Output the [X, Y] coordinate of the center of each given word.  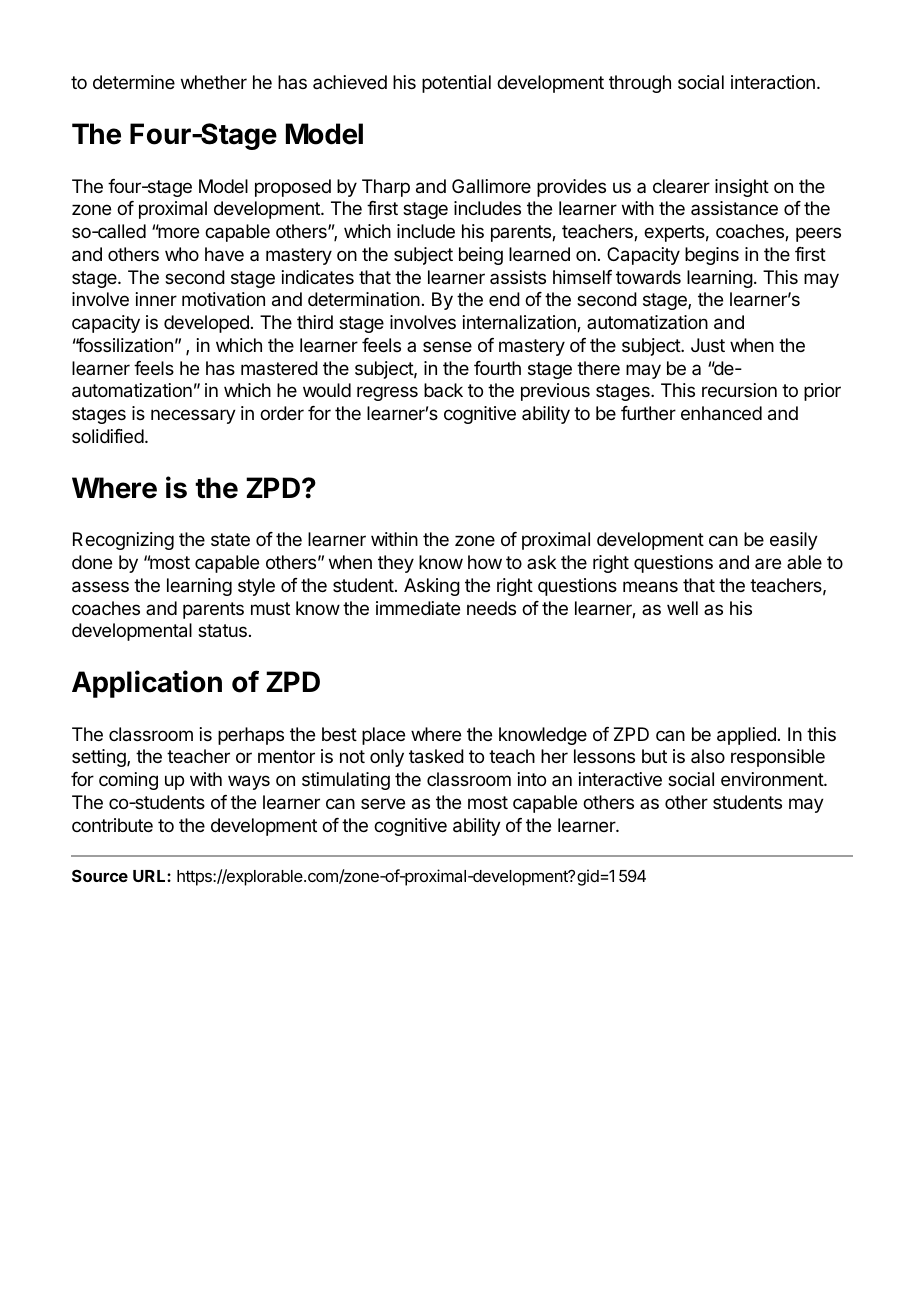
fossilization [124, 345]
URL [150, 876]
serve [383, 803]
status [222, 631]
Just [708, 345]
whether [214, 82]
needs [491, 608]
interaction [773, 82]
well [682, 608]
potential [456, 84]
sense [447, 346]
